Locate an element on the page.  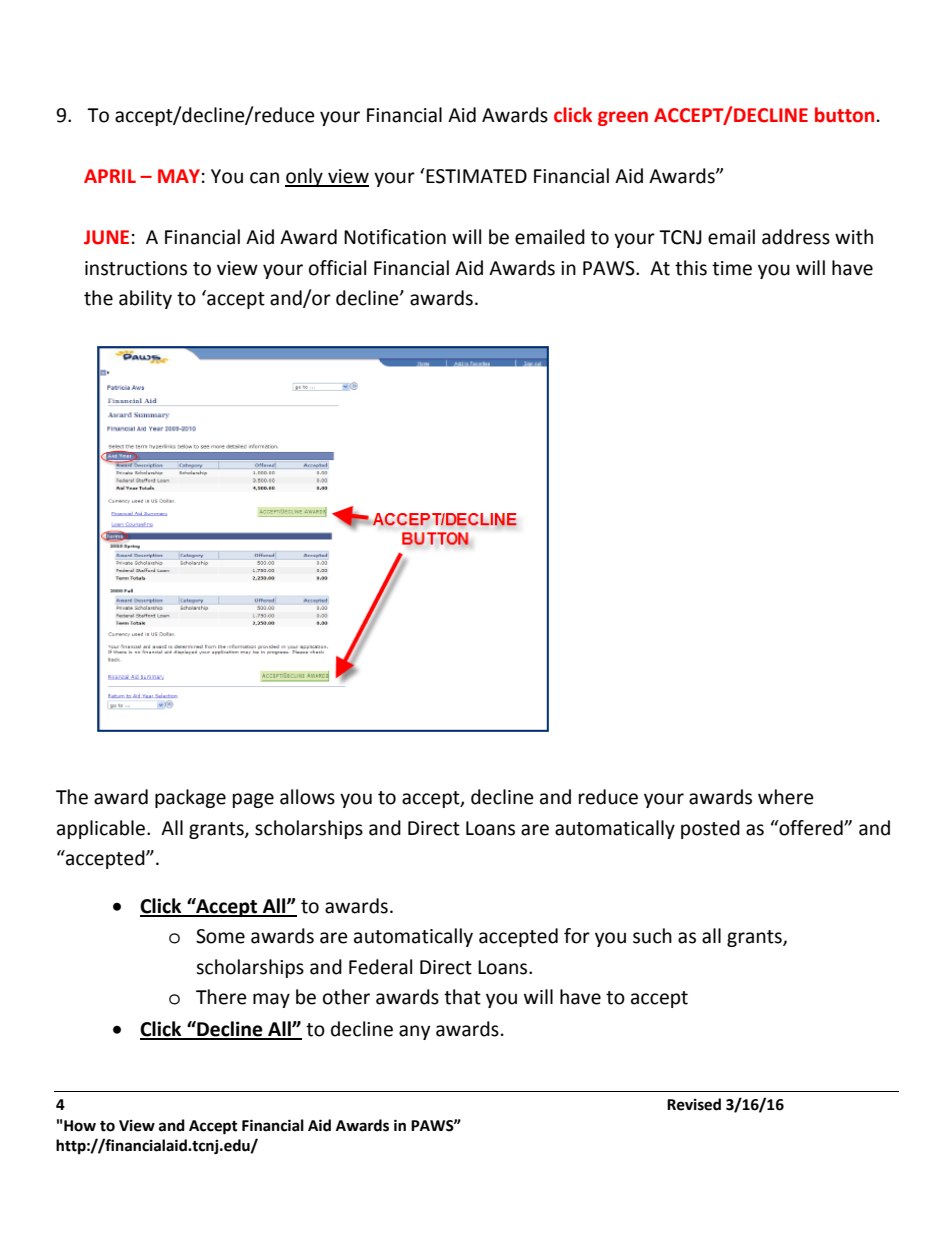
ESTIMATED is located at coordinates (475, 176).
